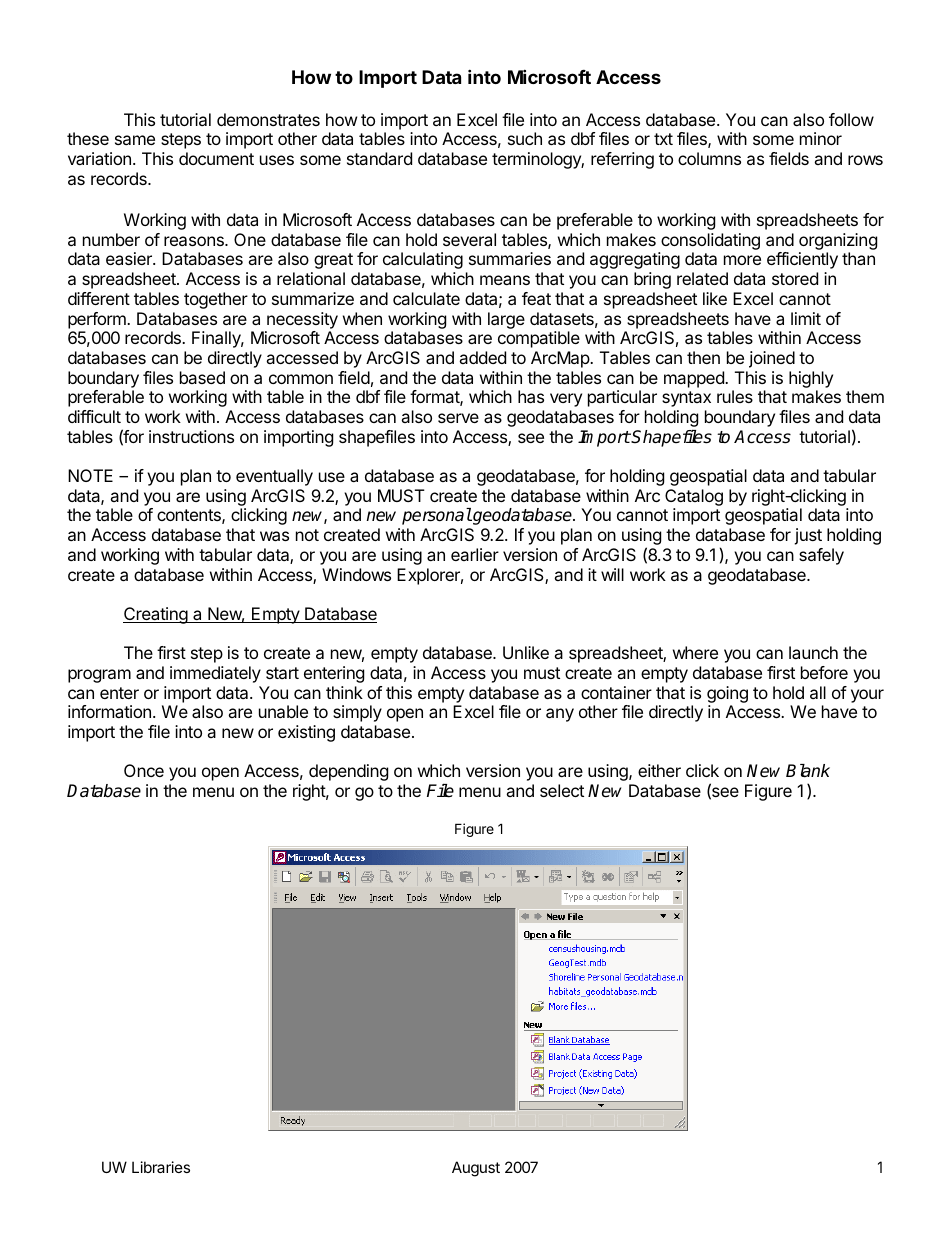 The width and height of the page is (952, 1233). Describe the element at coordinates (156, 615) in the page. I see `Creating` at that location.
